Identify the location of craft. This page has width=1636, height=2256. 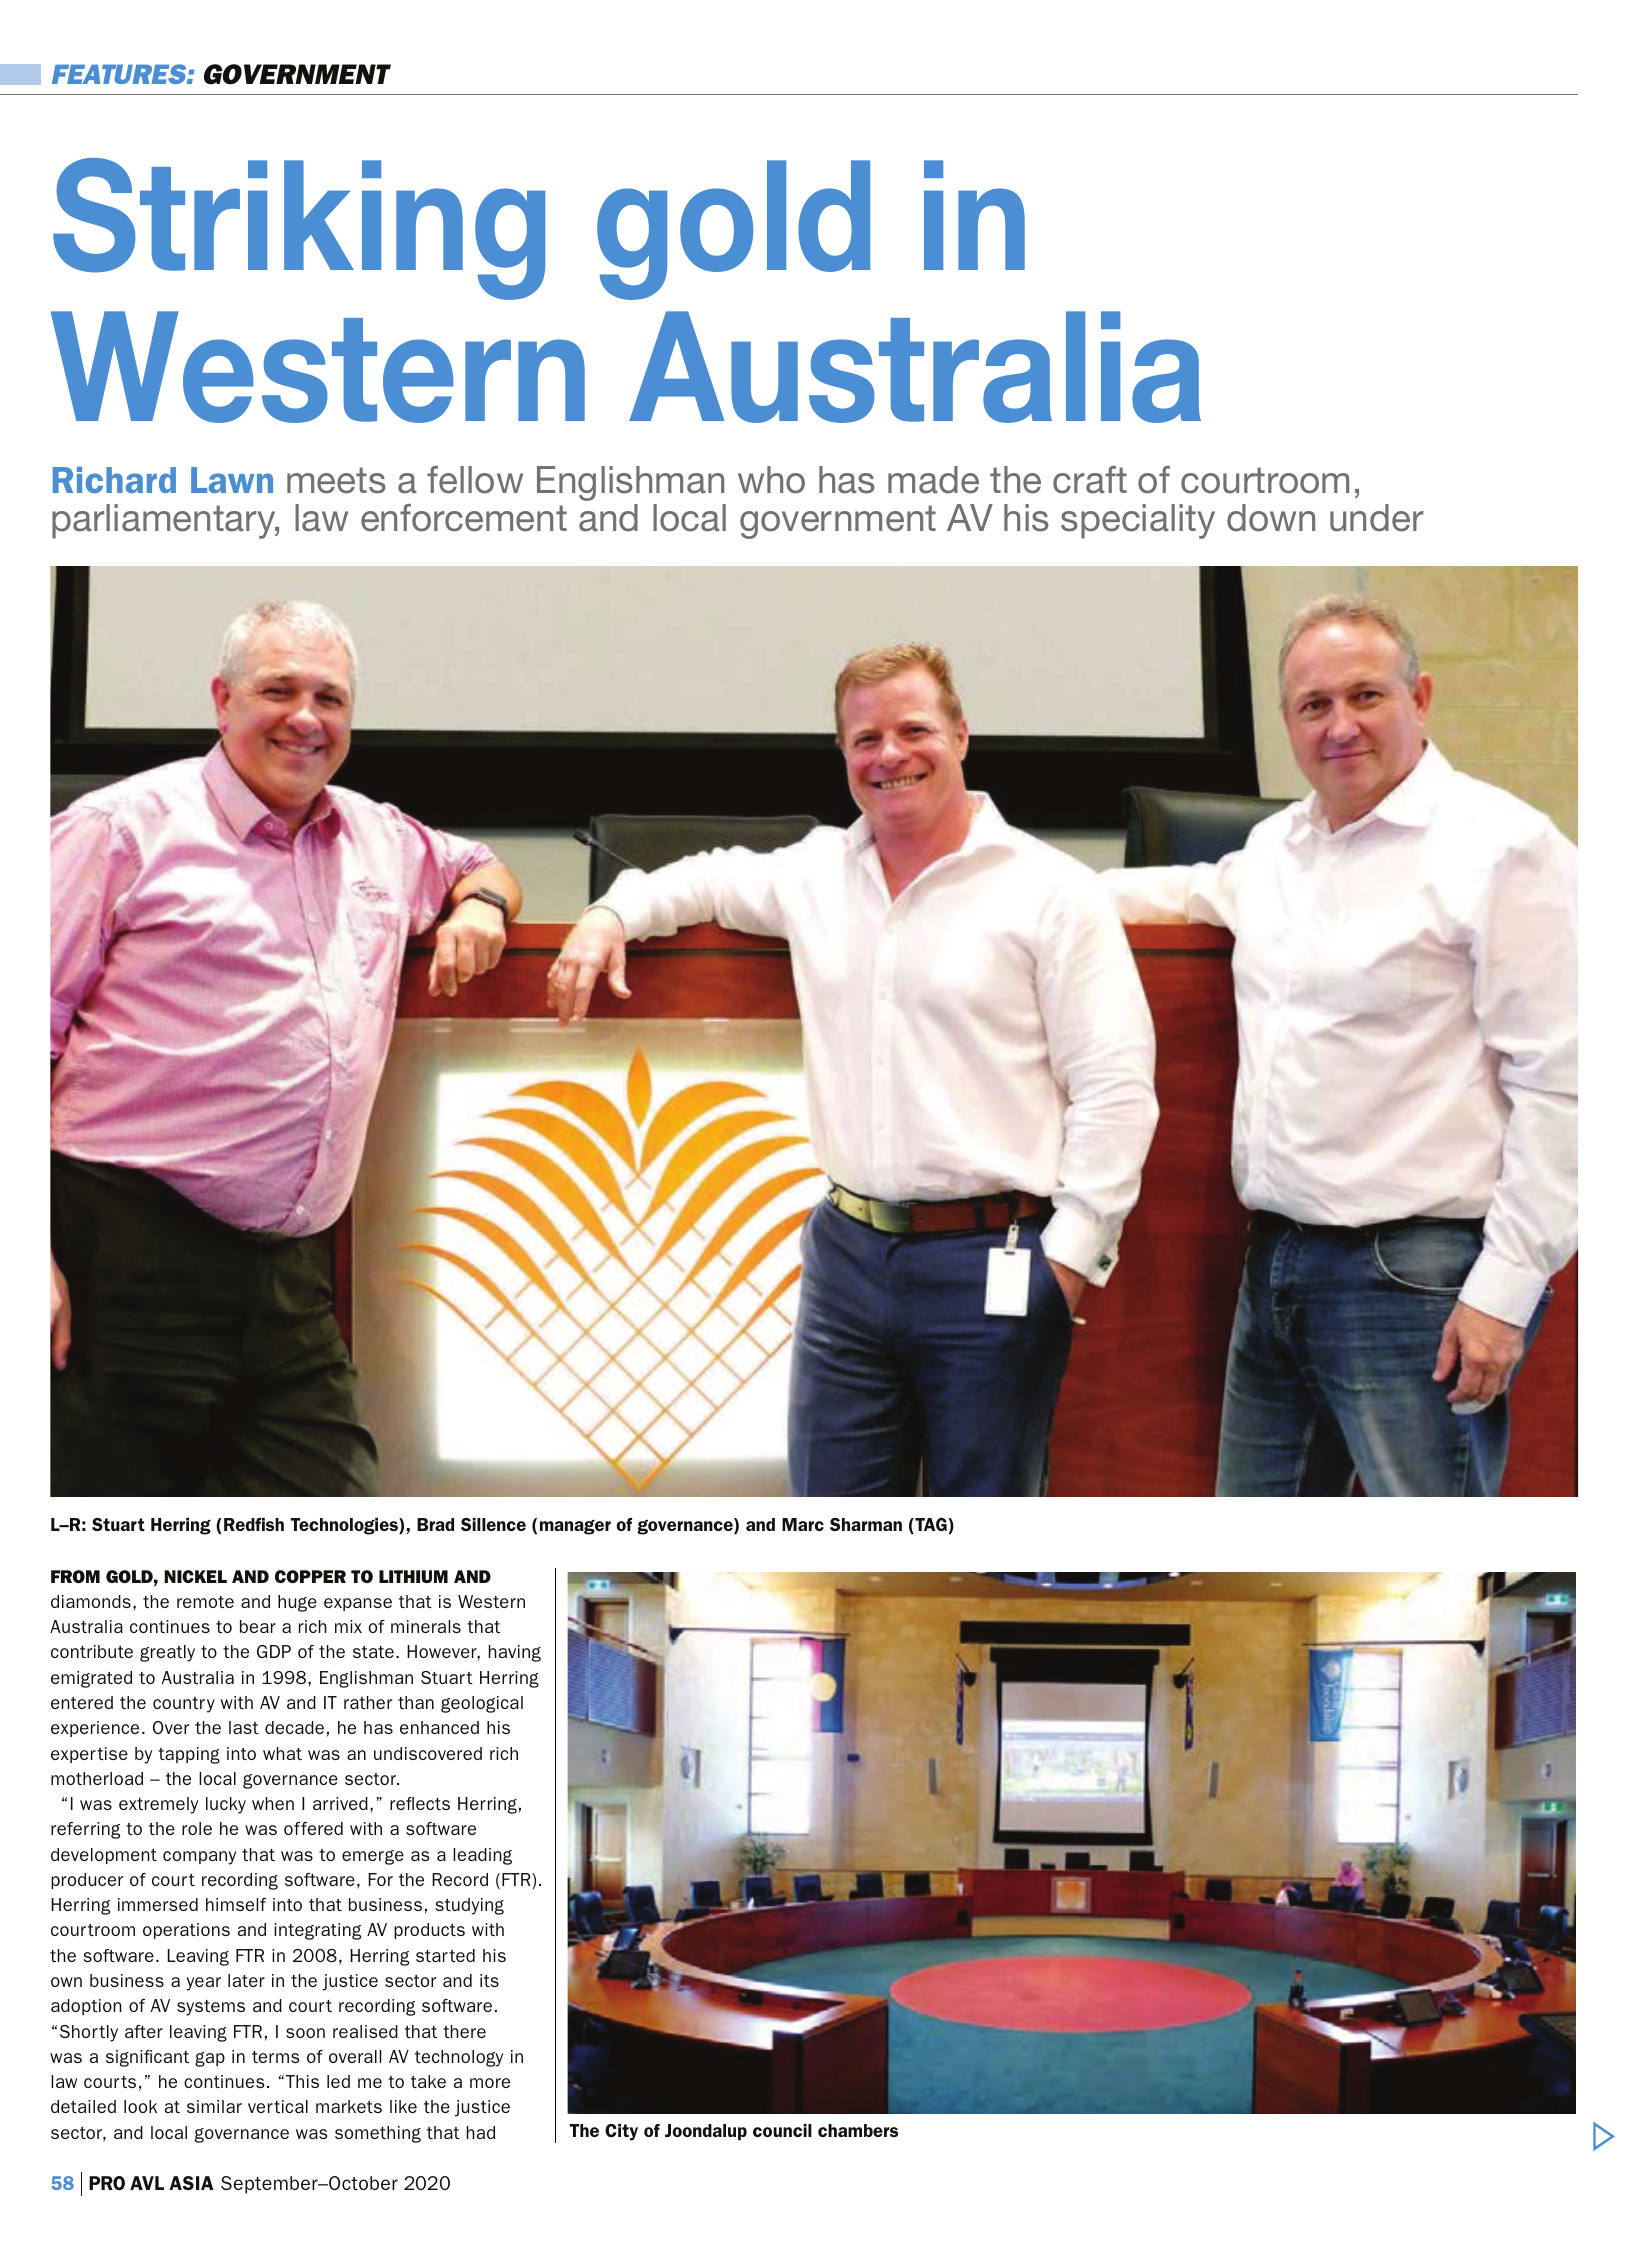
(1090, 480).
